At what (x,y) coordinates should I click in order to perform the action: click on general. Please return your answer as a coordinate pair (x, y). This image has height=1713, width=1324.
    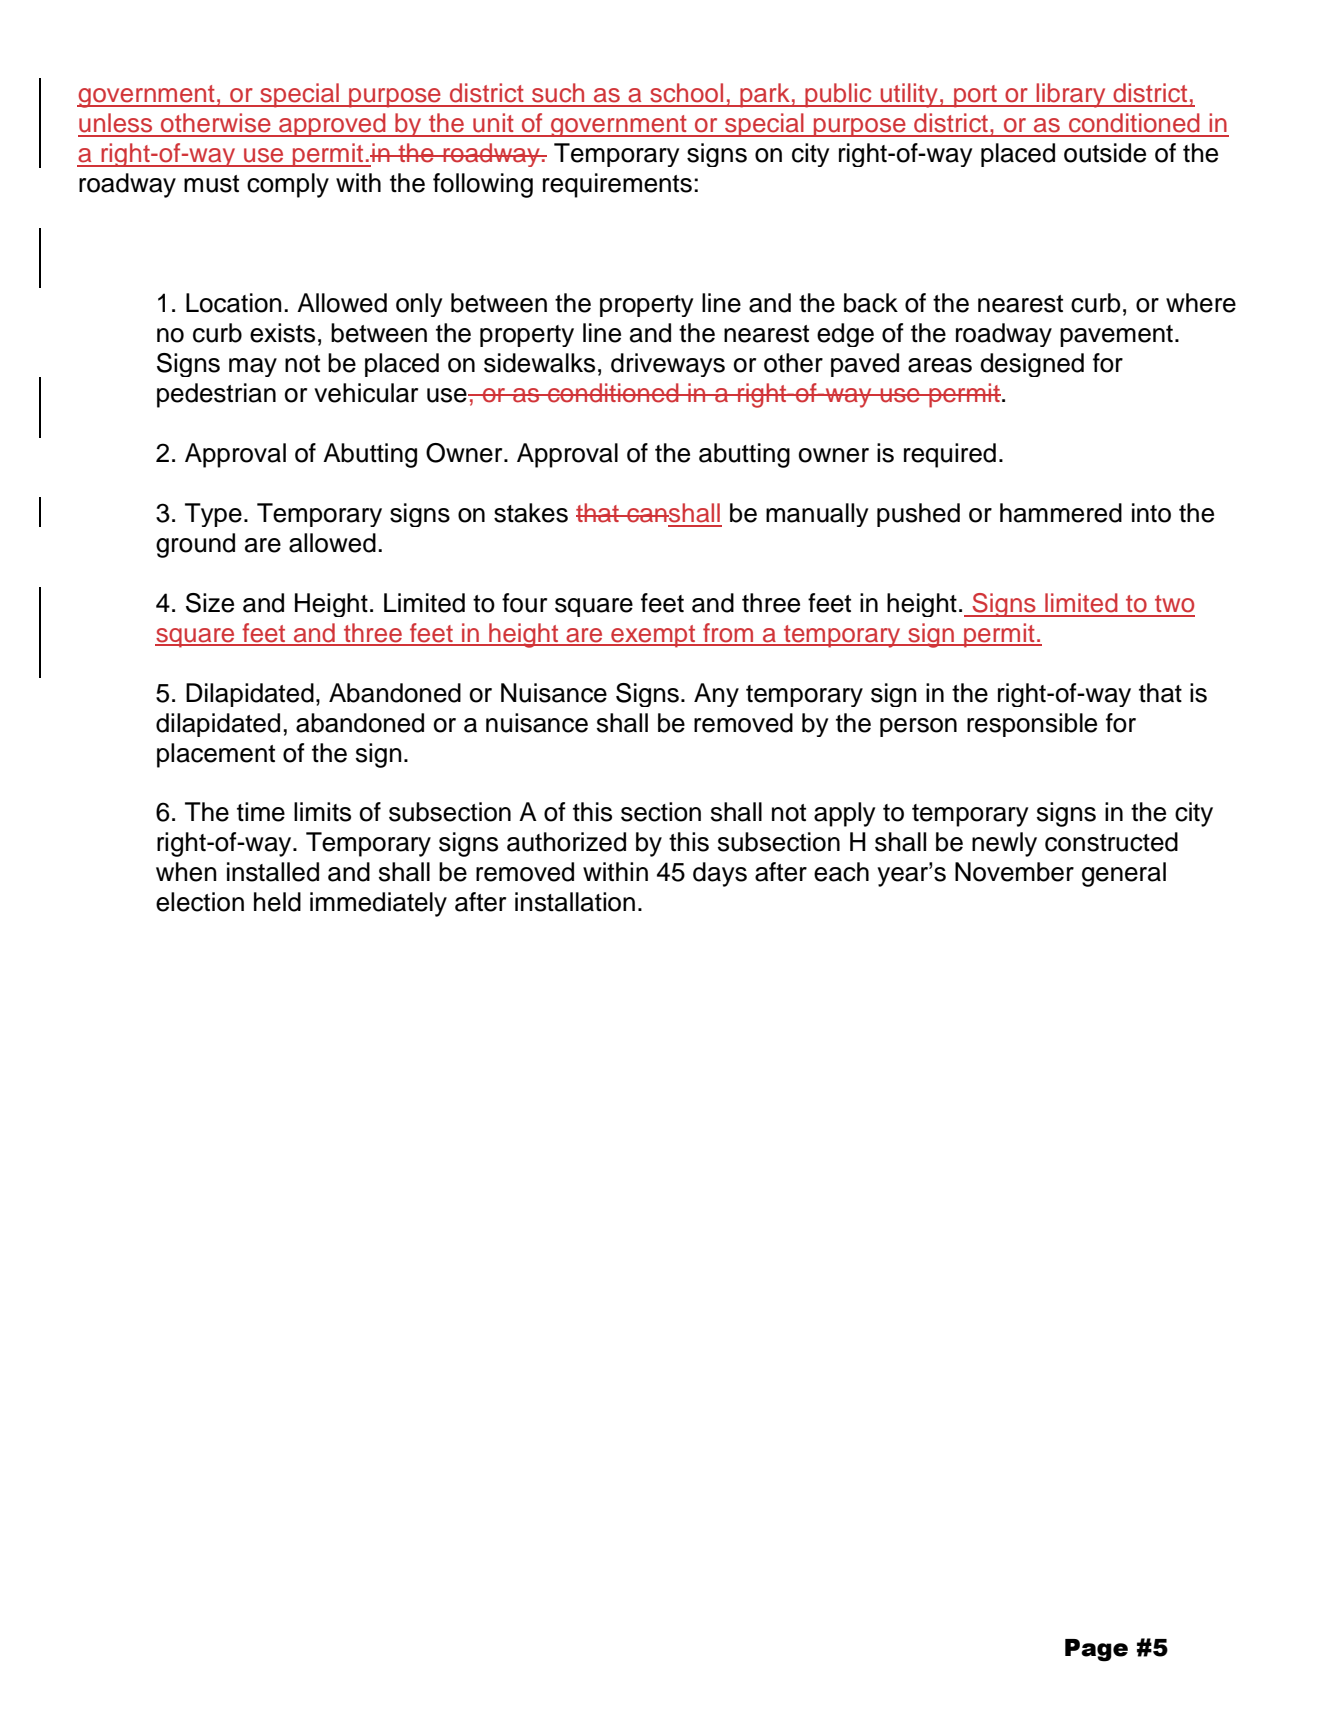
    Looking at the image, I should click on (1124, 874).
